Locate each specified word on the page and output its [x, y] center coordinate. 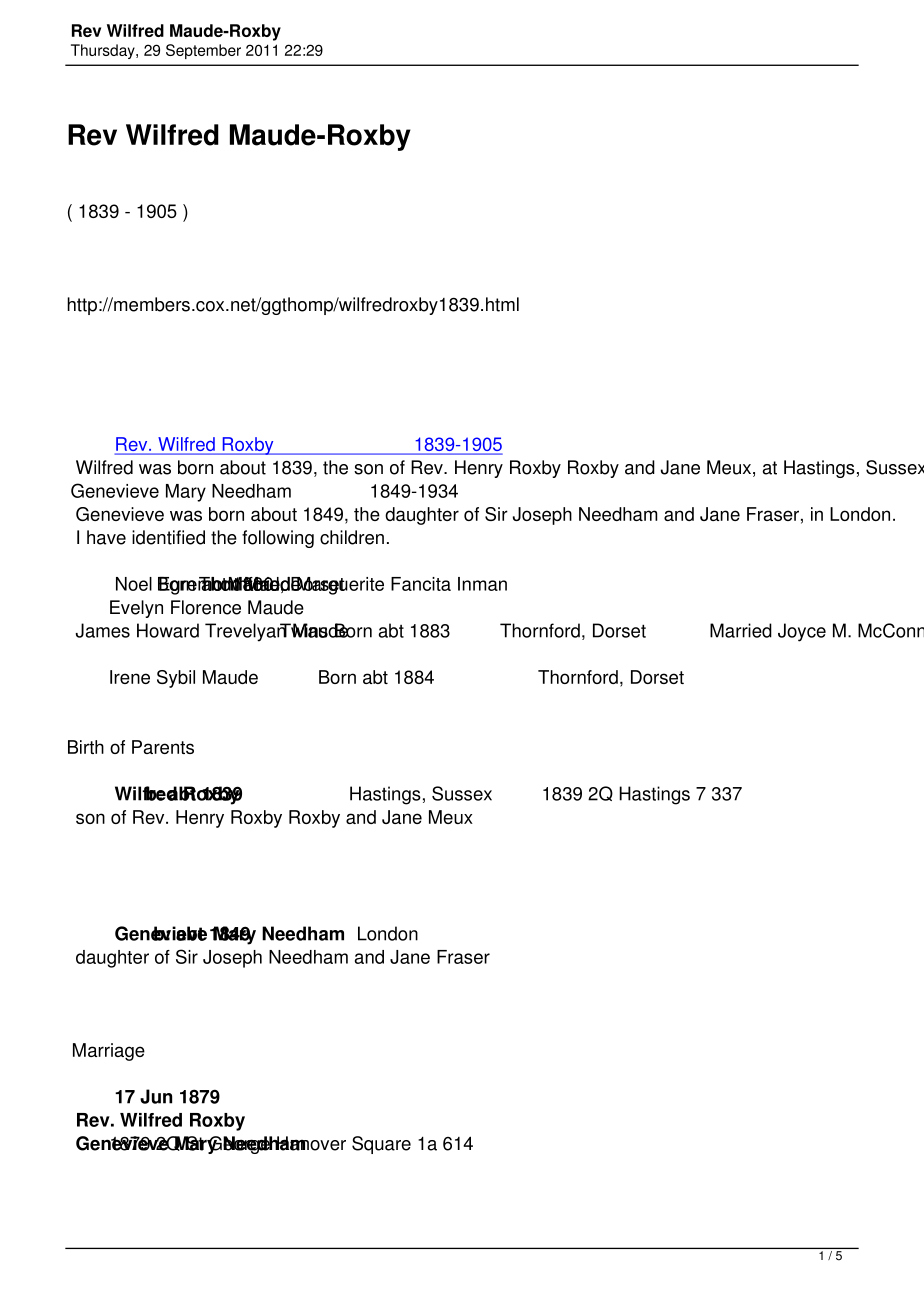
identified [168, 537]
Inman [482, 584]
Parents [163, 747]
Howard [168, 630]
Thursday [104, 51]
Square [381, 1145]
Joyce [802, 632]
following [278, 539]
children [352, 537]
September [203, 51]
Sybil [176, 679]
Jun [156, 1096]
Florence [206, 607]
